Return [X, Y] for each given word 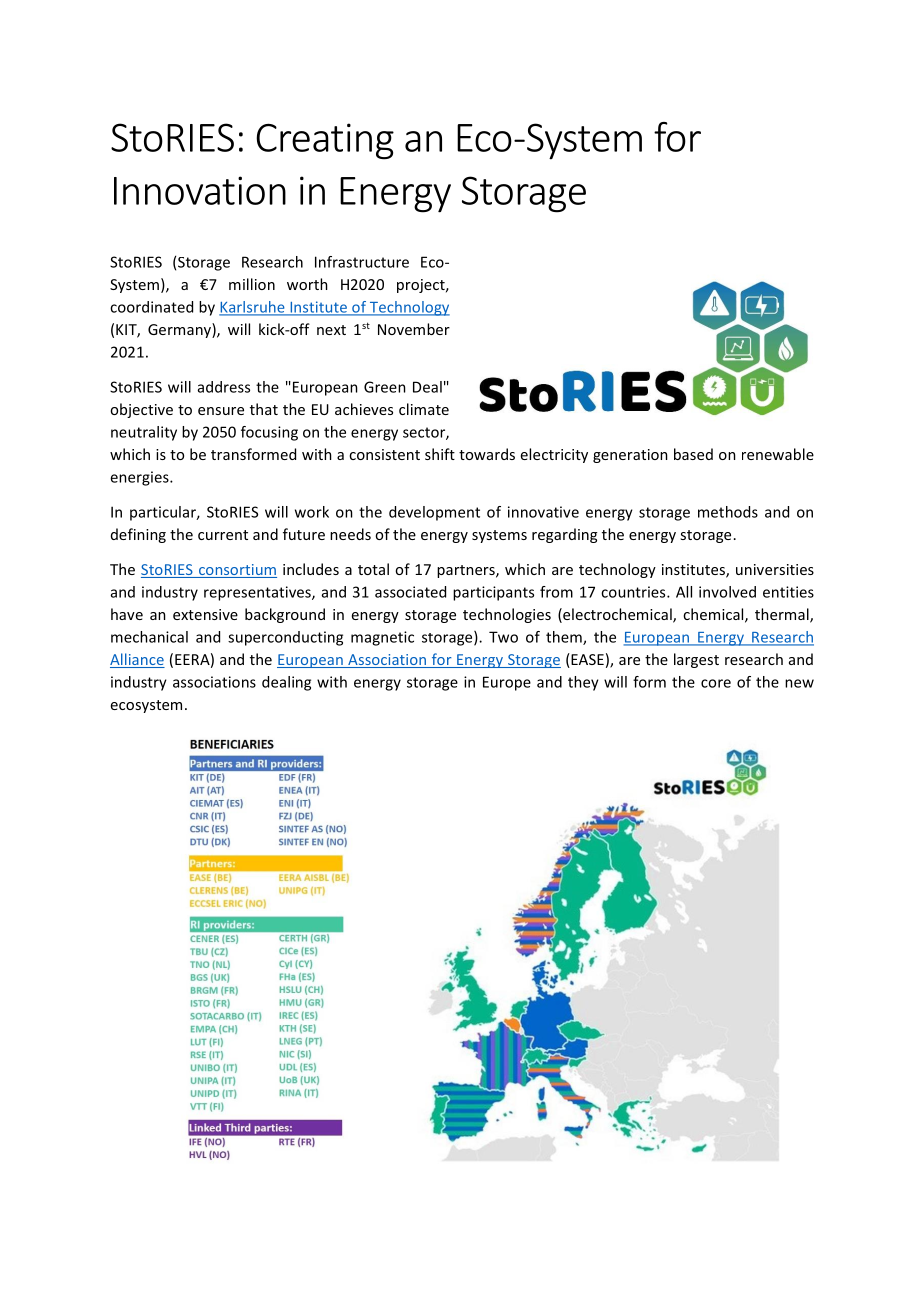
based [693, 454]
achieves [364, 409]
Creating [325, 141]
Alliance [137, 660]
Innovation [200, 190]
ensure [221, 411]
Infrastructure [362, 262]
